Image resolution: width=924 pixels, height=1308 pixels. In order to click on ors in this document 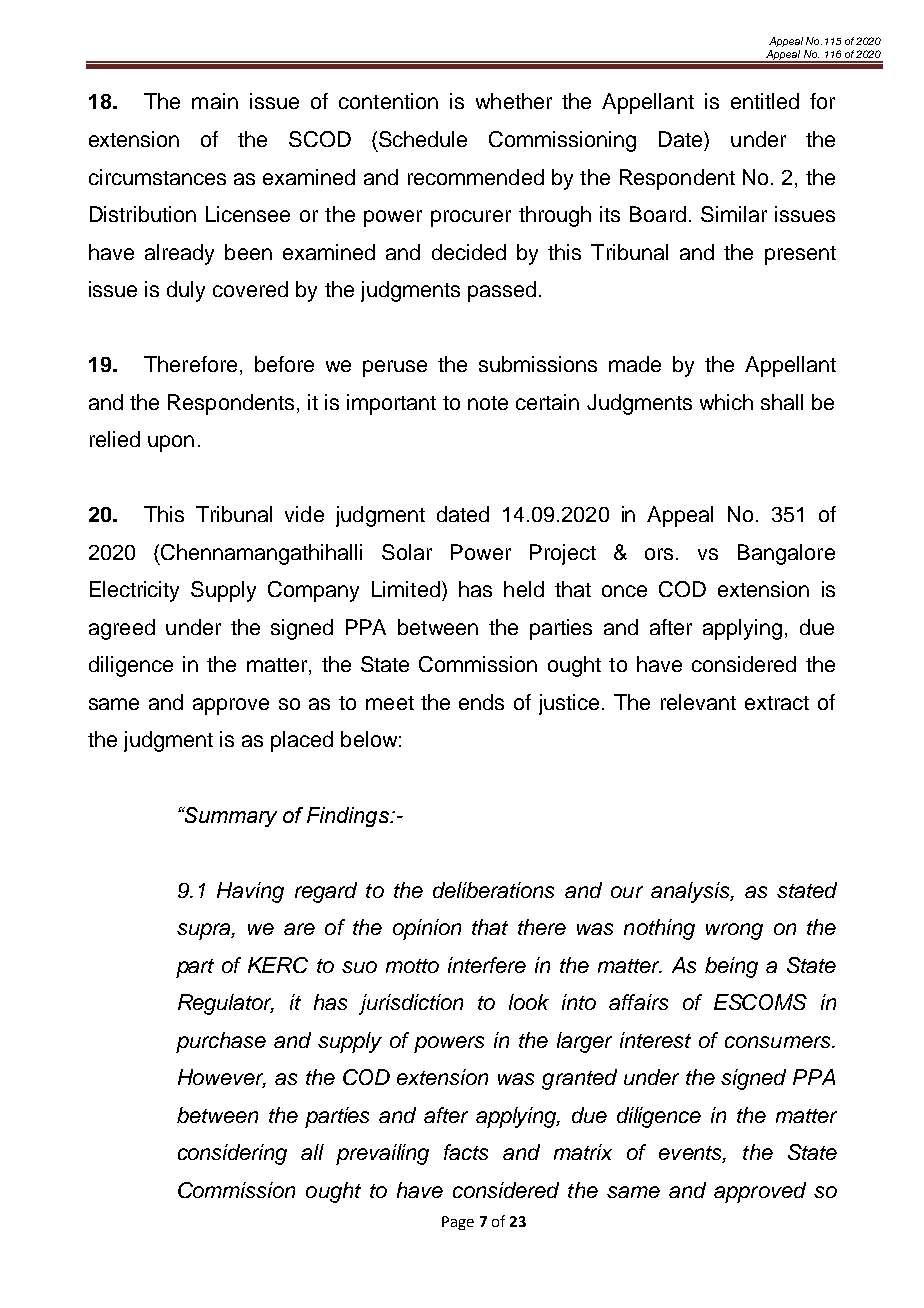, I will do `click(661, 554)`.
